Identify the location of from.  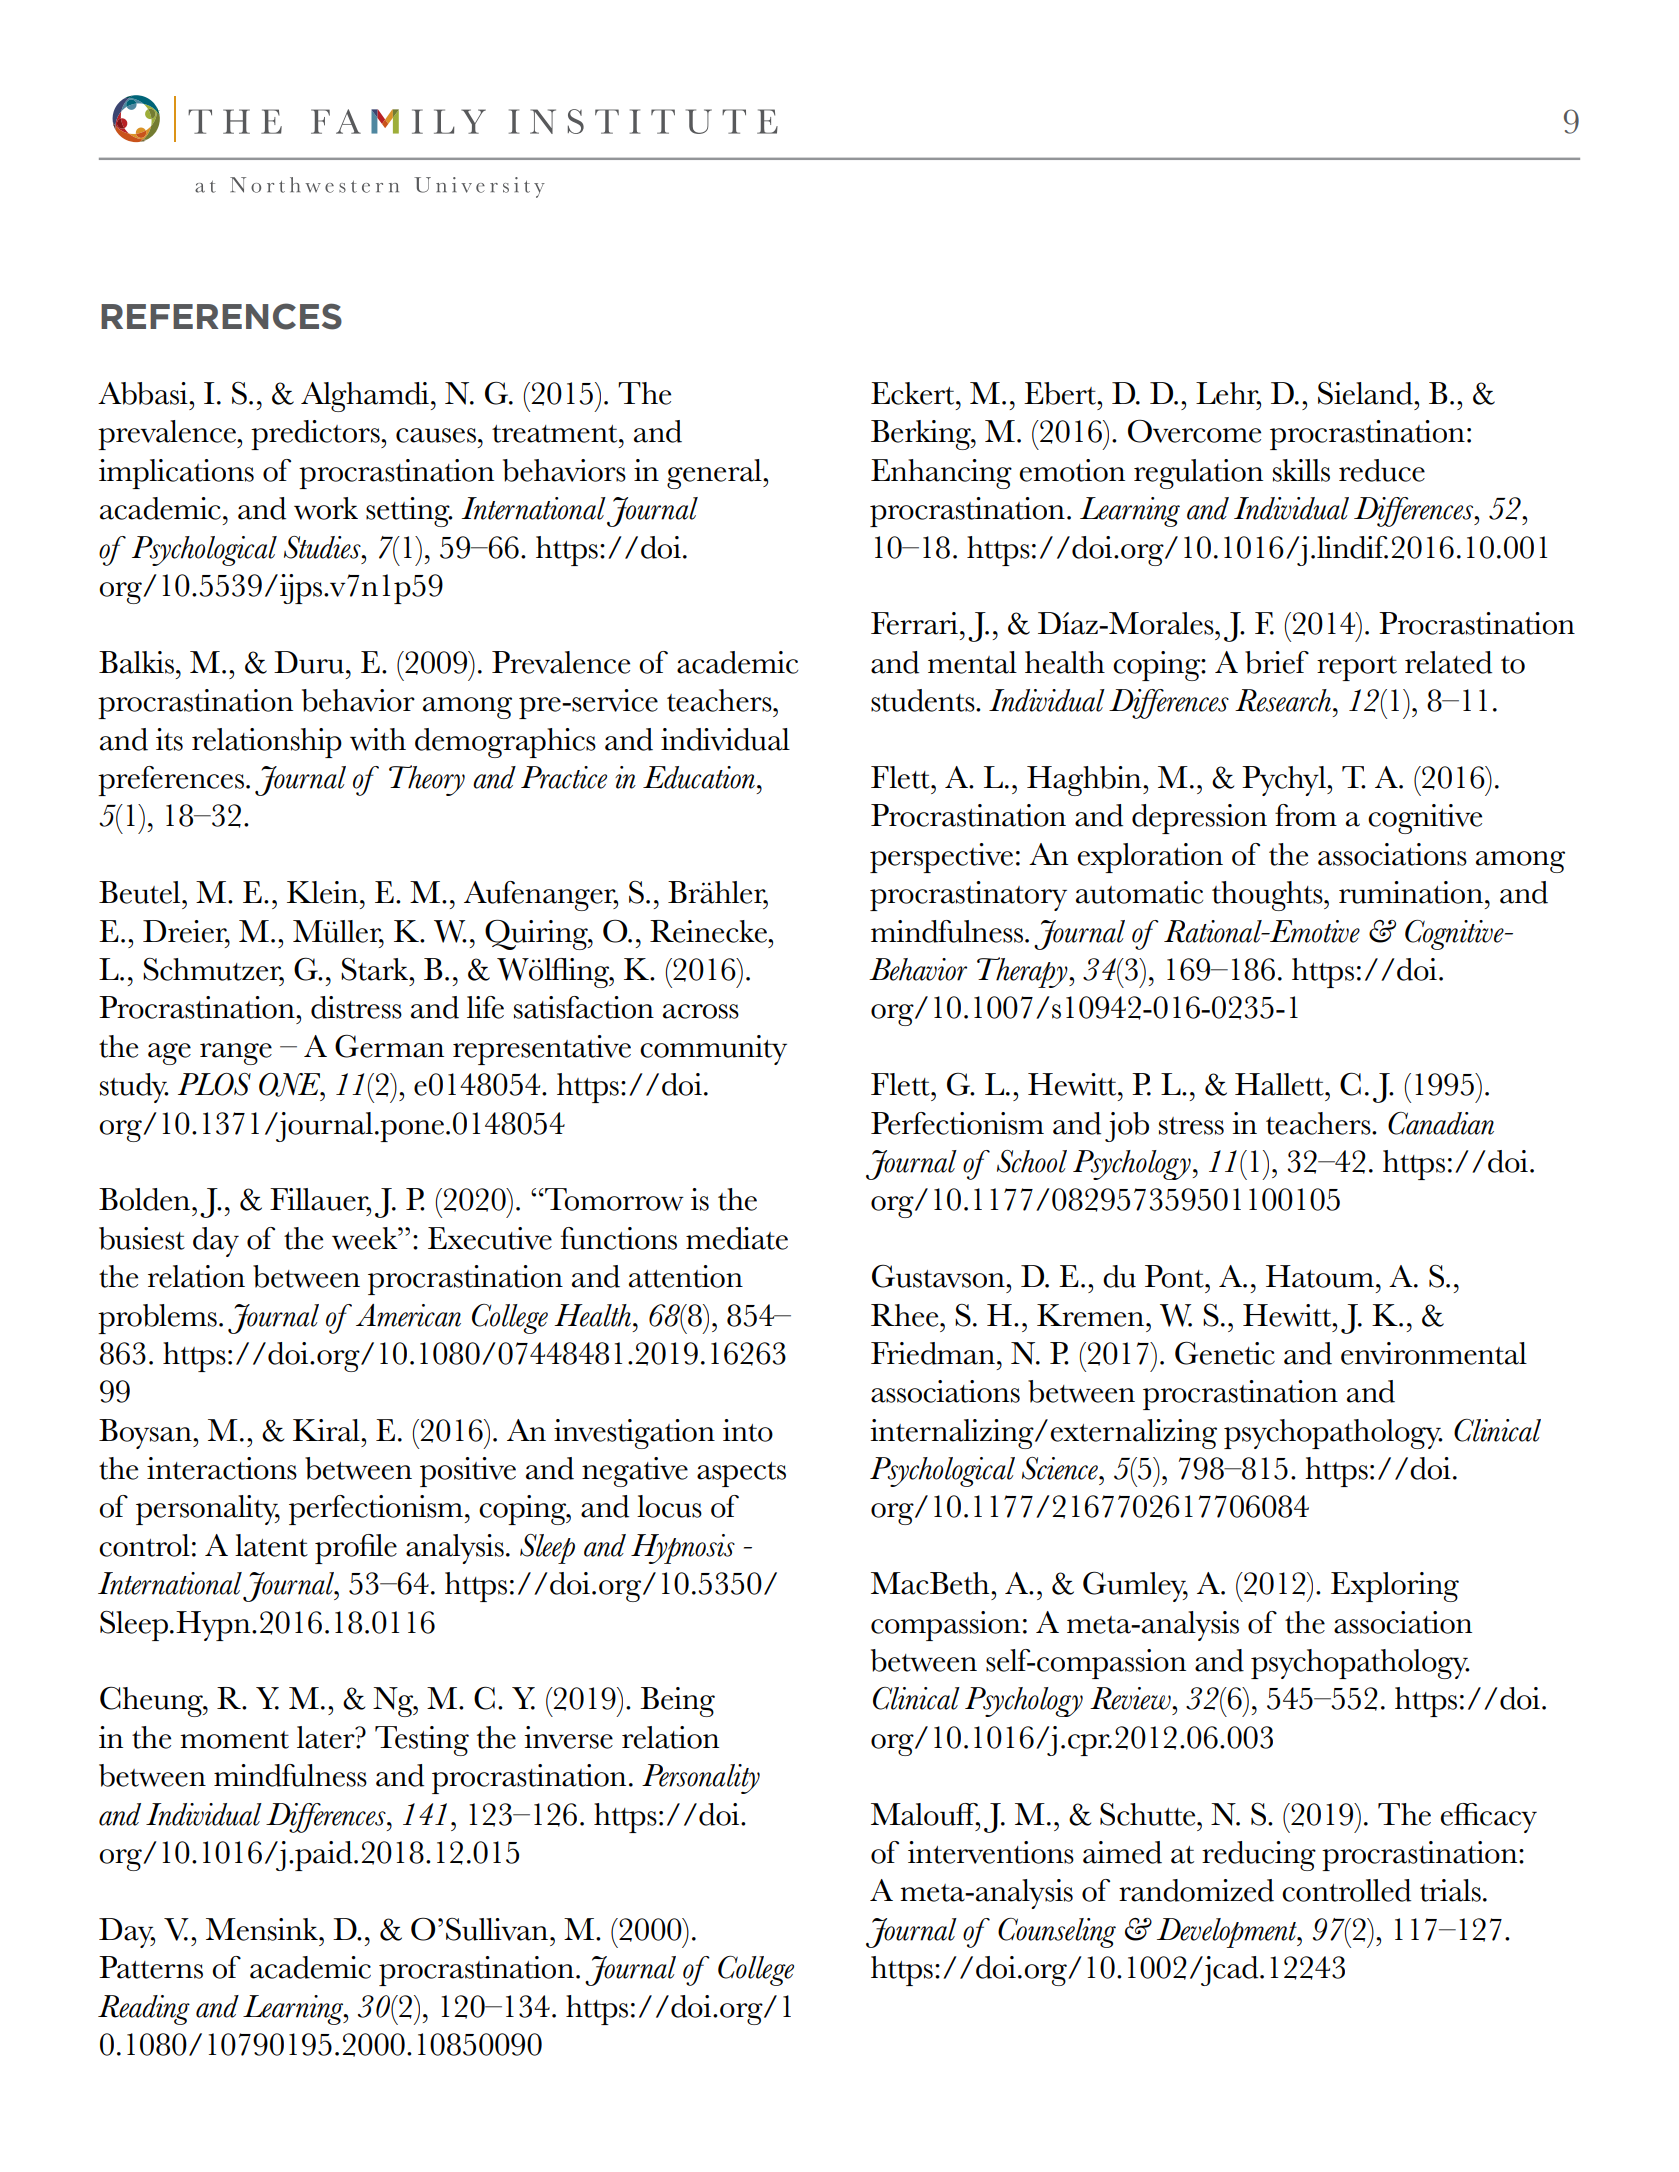
(1306, 815).
